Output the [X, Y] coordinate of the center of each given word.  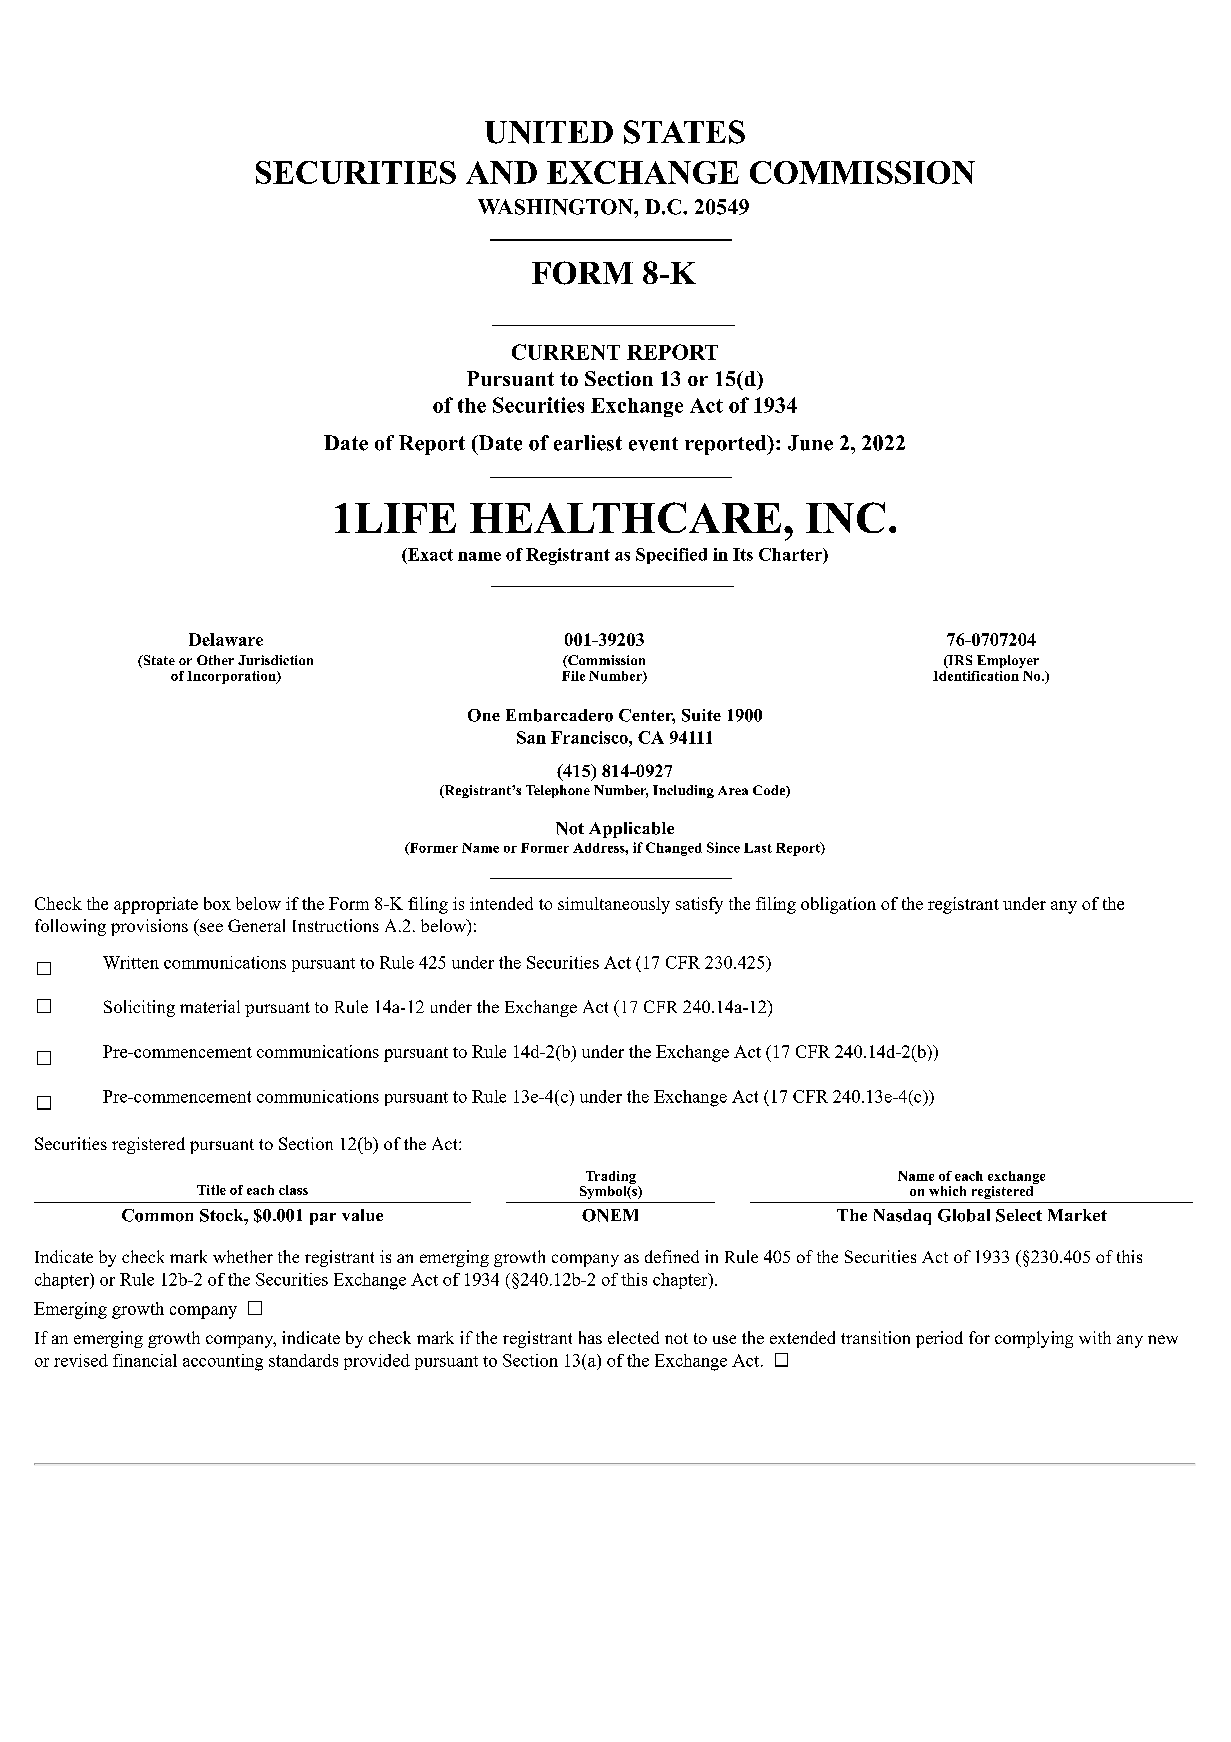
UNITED [549, 132]
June [810, 443]
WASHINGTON [556, 207]
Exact [429, 554]
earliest [588, 443]
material [210, 1006]
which [947, 1191]
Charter [791, 554]
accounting [223, 1362]
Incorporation [232, 677]
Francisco [590, 737]
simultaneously [614, 905]
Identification [976, 676]
